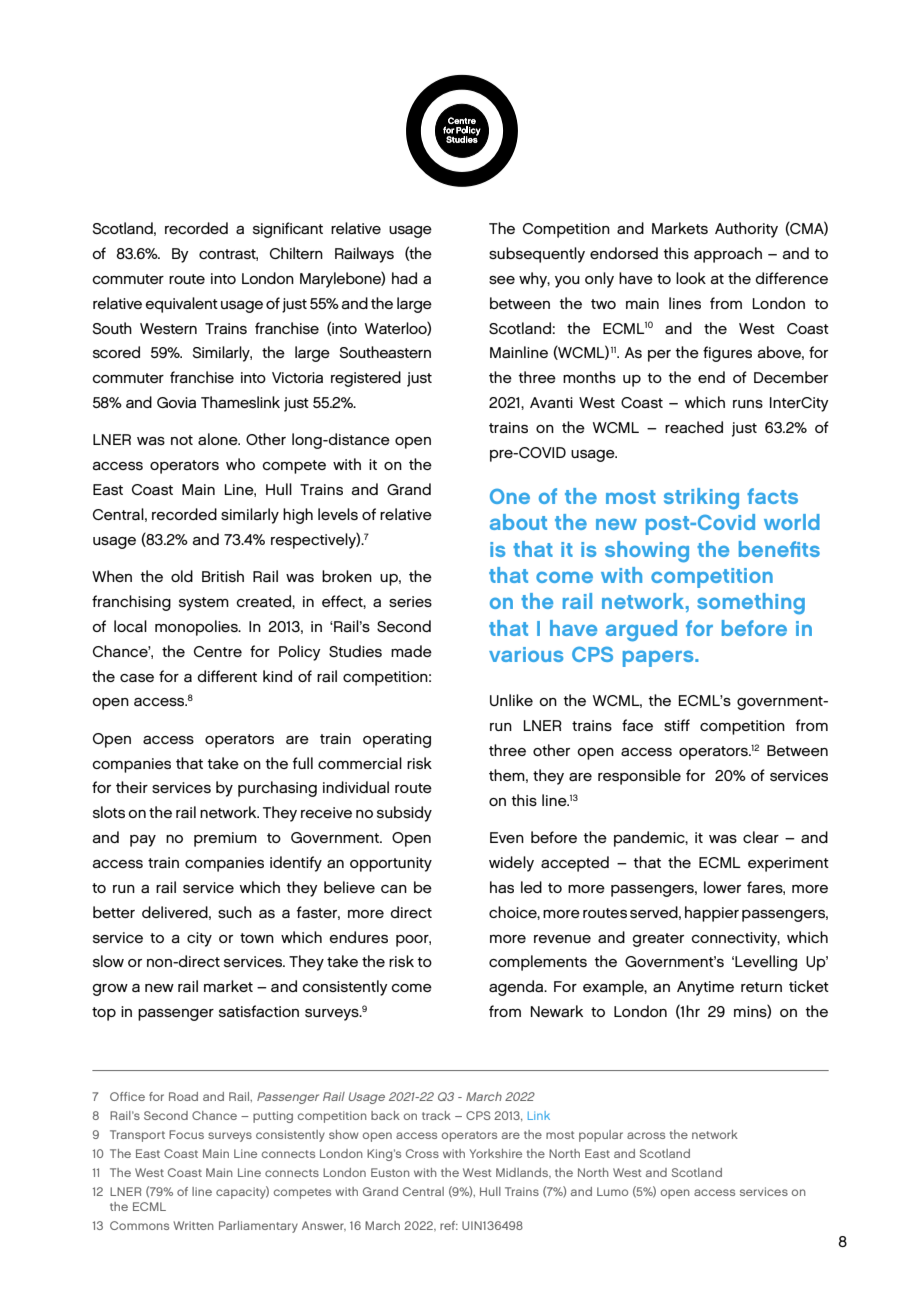 This image has height=1308, width=924. Describe the element at coordinates (181, 305) in the image. I see `equivalent` at that location.
